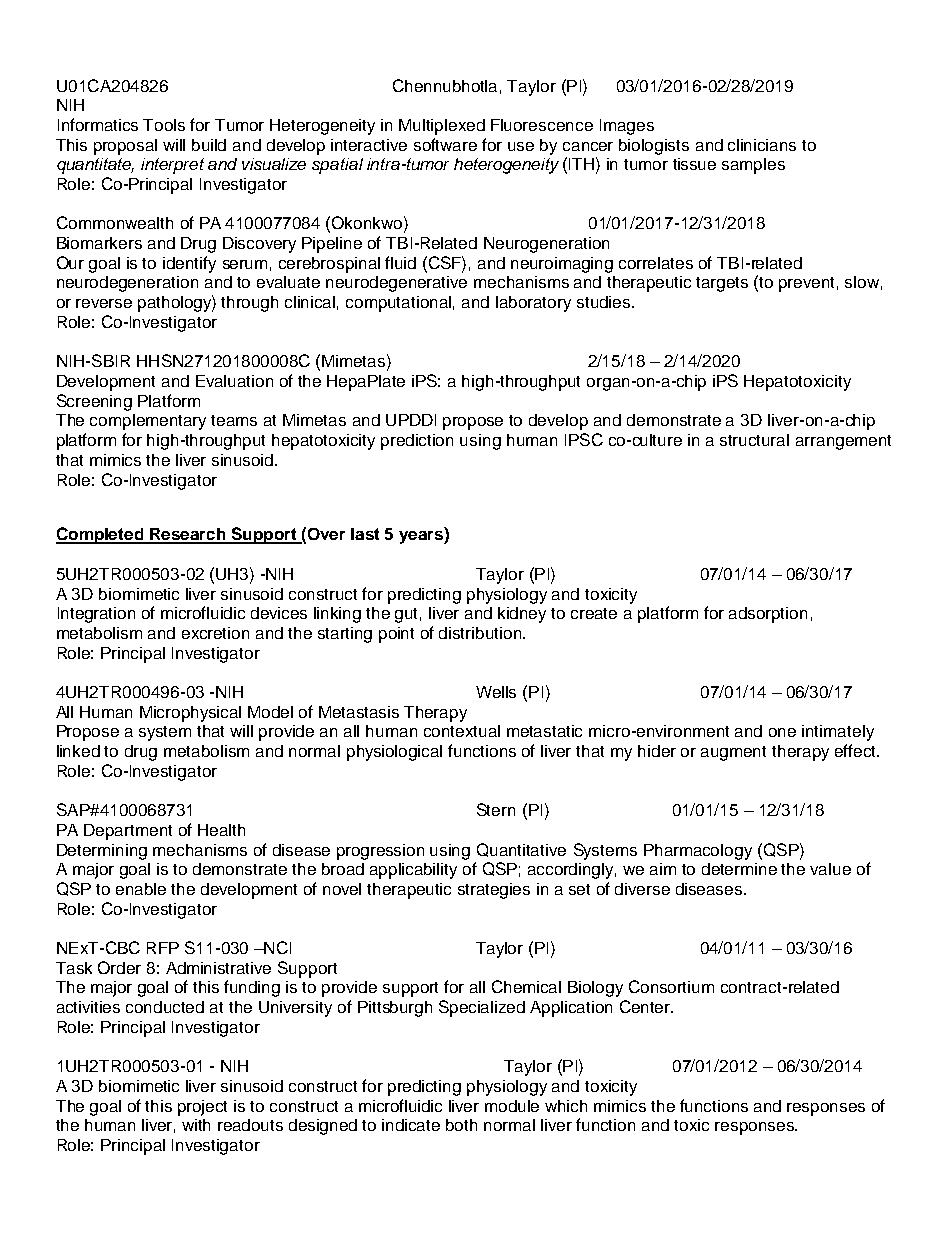  What do you see at coordinates (762, 145) in the screenshot?
I see `clinicians` at bounding box center [762, 145].
